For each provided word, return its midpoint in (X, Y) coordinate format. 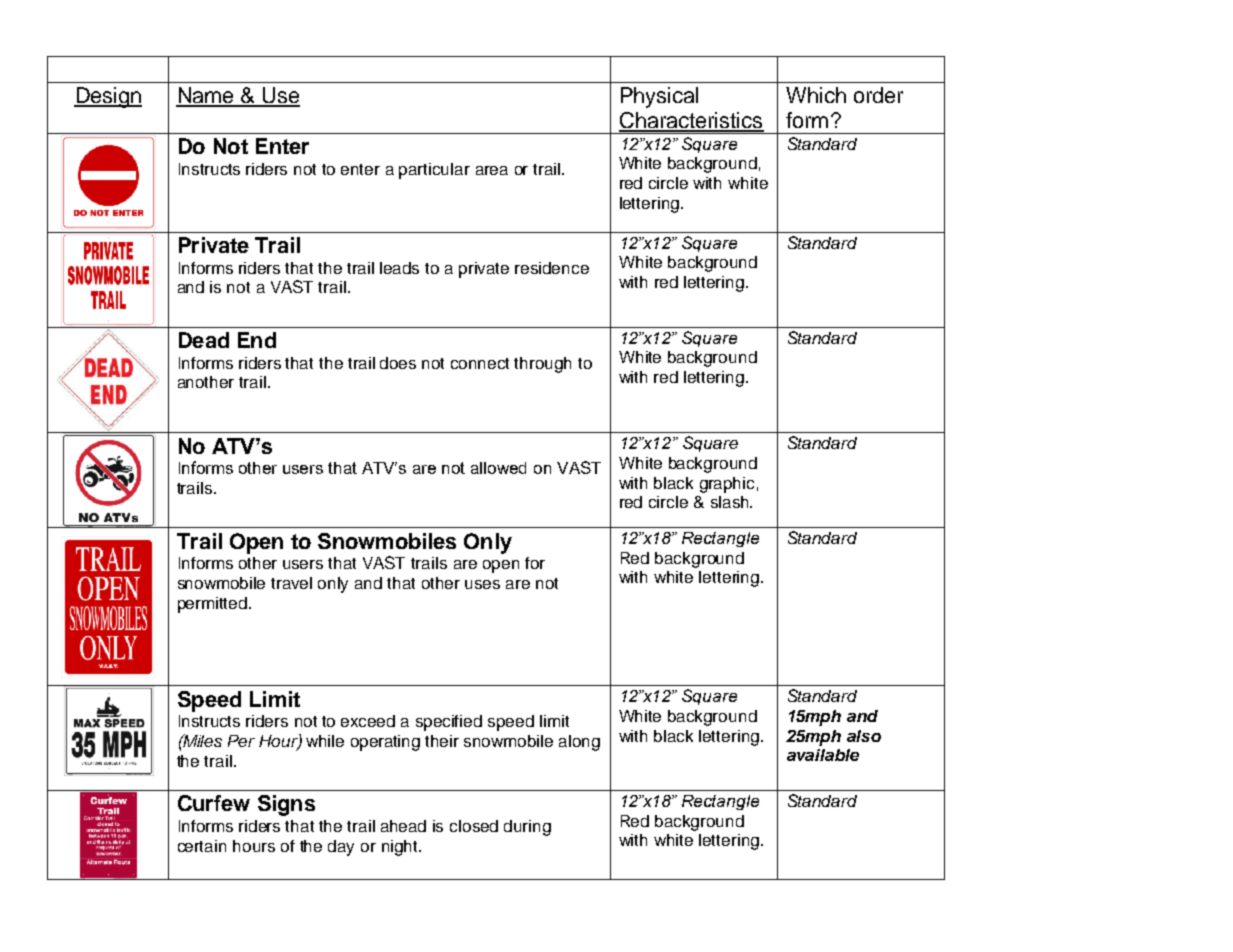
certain (202, 846)
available (823, 755)
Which (816, 95)
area (492, 170)
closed (474, 826)
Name (206, 96)
